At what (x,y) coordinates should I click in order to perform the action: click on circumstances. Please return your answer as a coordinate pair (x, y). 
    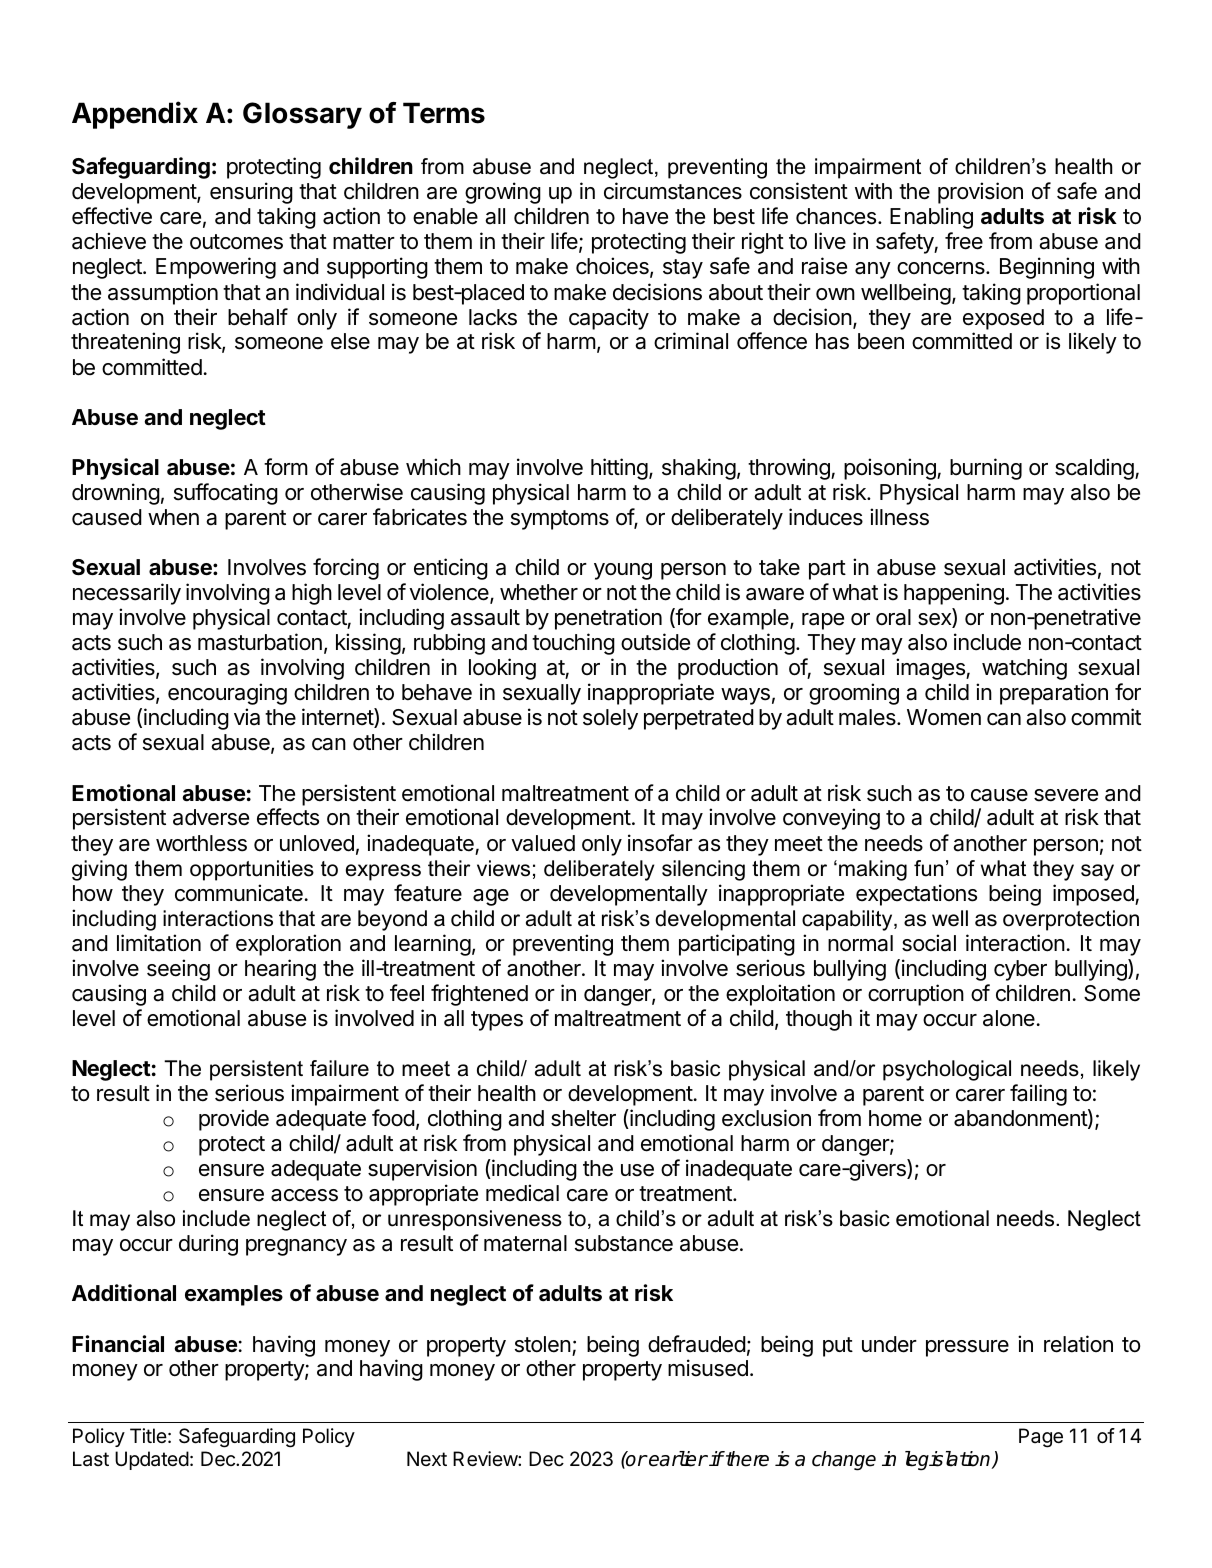
    Looking at the image, I should click on (673, 191).
